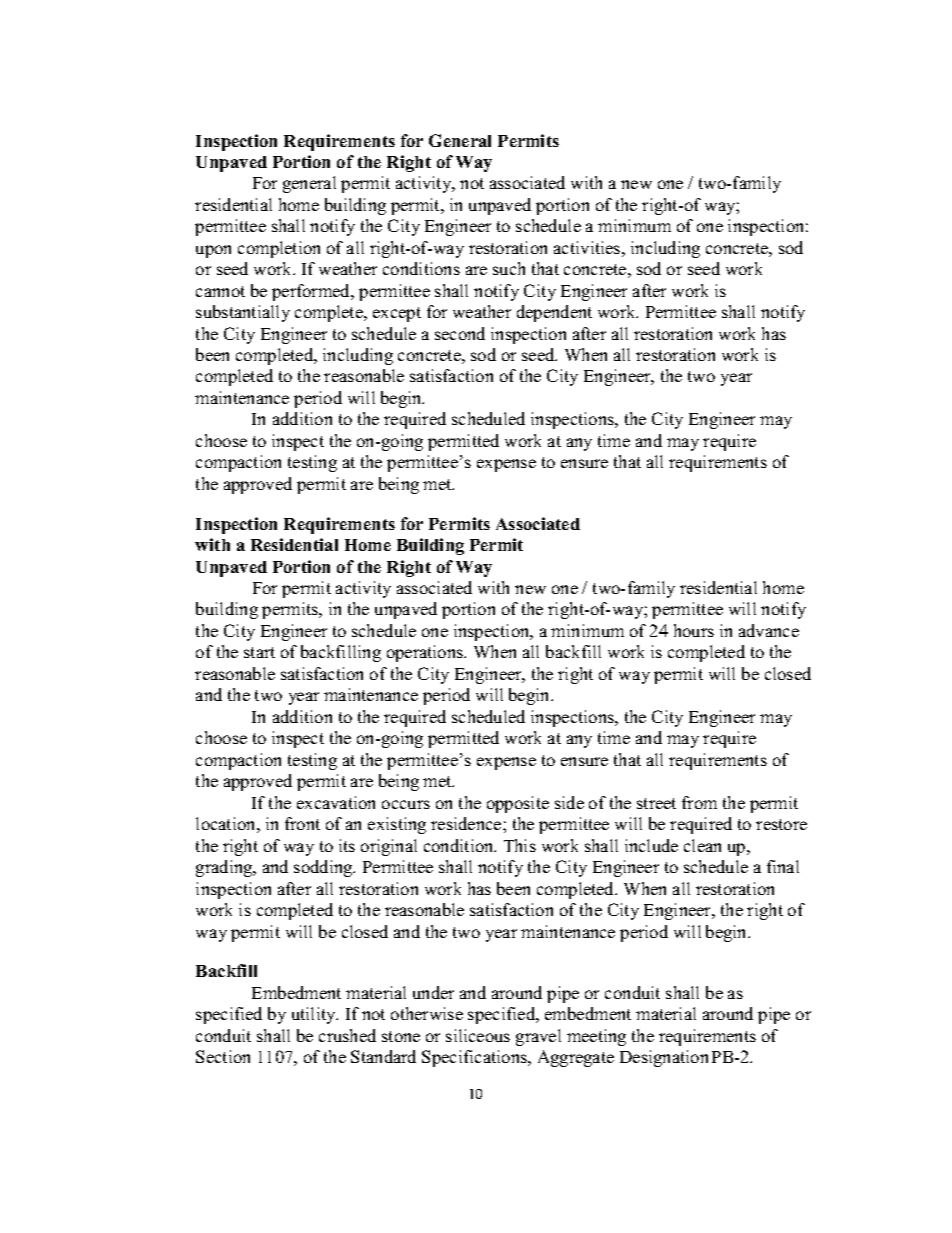 Image resolution: width=952 pixels, height=1233 pixels. What do you see at coordinates (694, 630) in the screenshot?
I see `hours` at bounding box center [694, 630].
